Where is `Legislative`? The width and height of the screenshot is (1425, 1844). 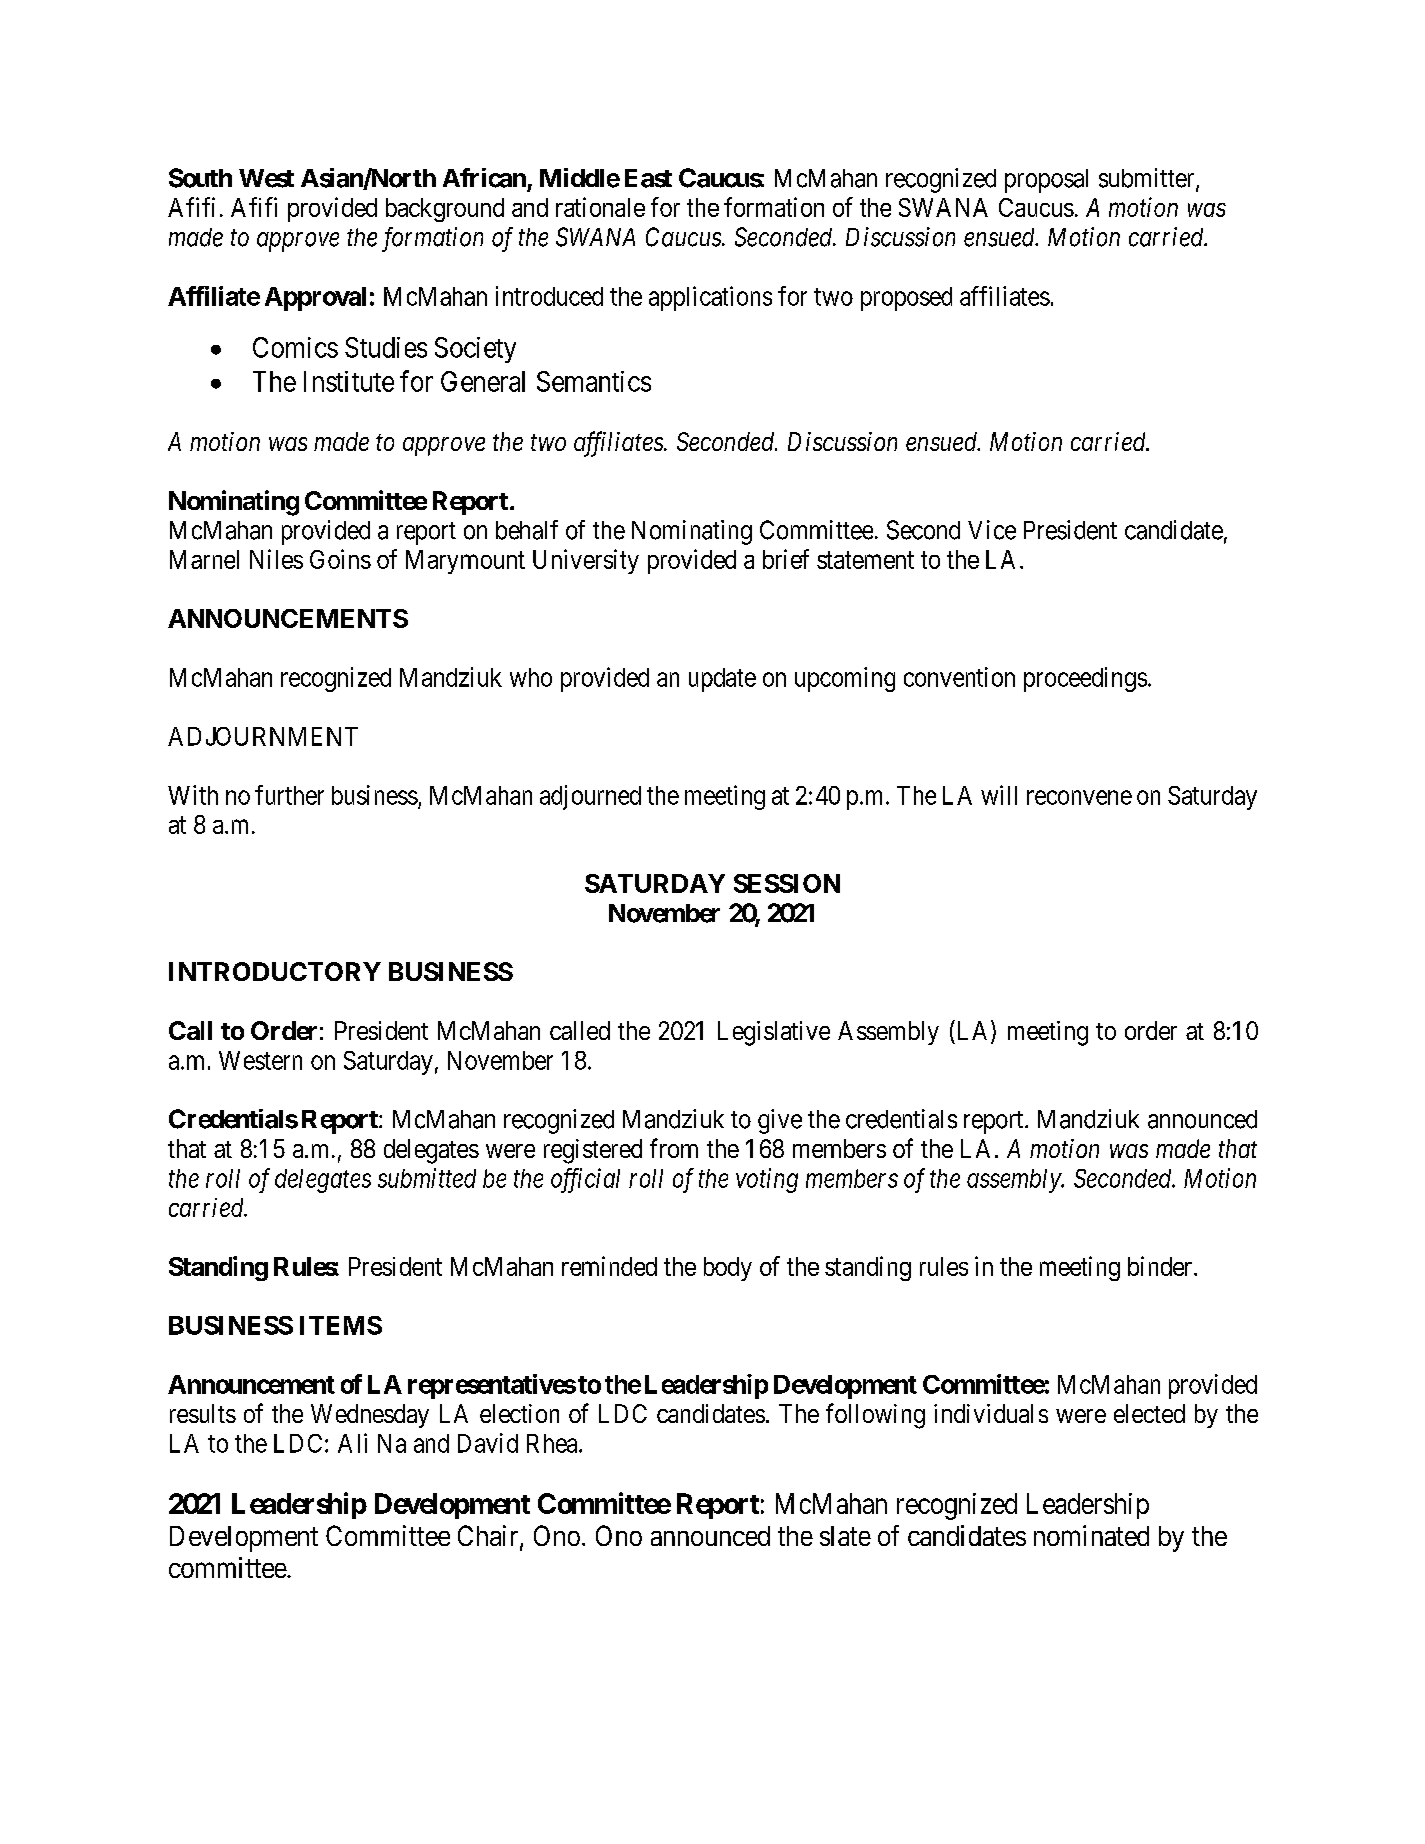 Legislative is located at coordinates (774, 1033).
